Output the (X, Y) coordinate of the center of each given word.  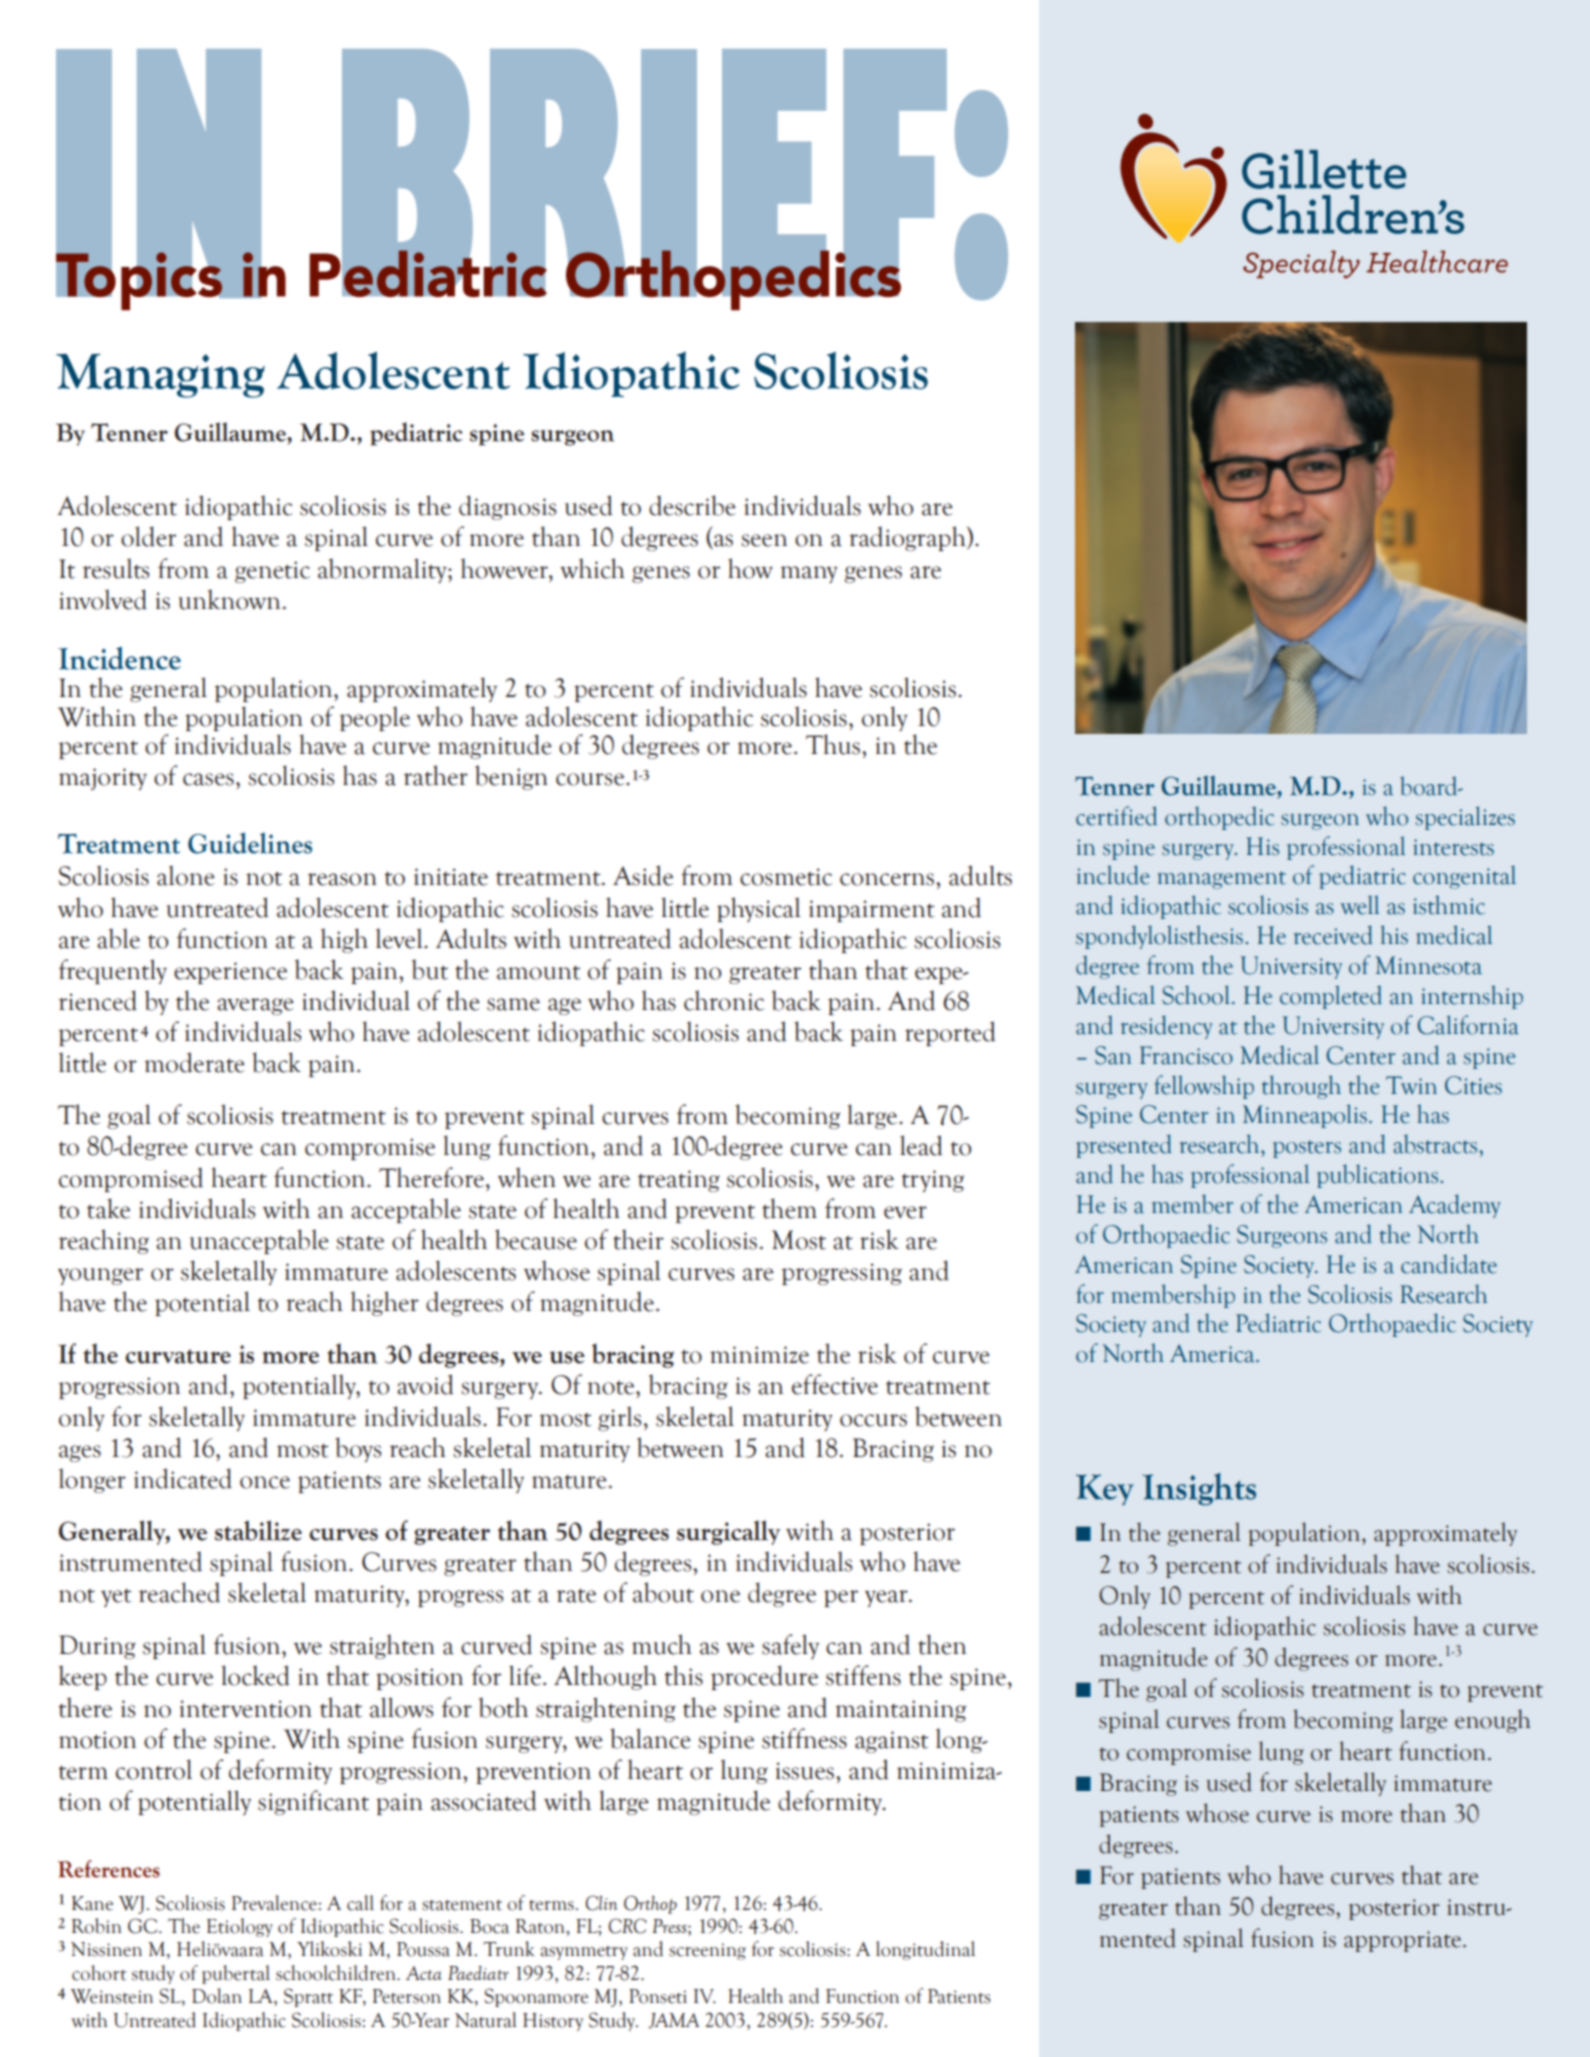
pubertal (236, 1974)
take (108, 1208)
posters (1307, 1149)
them (789, 1208)
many (809, 574)
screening (707, 1951)
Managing (160, 376)
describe (692, 505)
